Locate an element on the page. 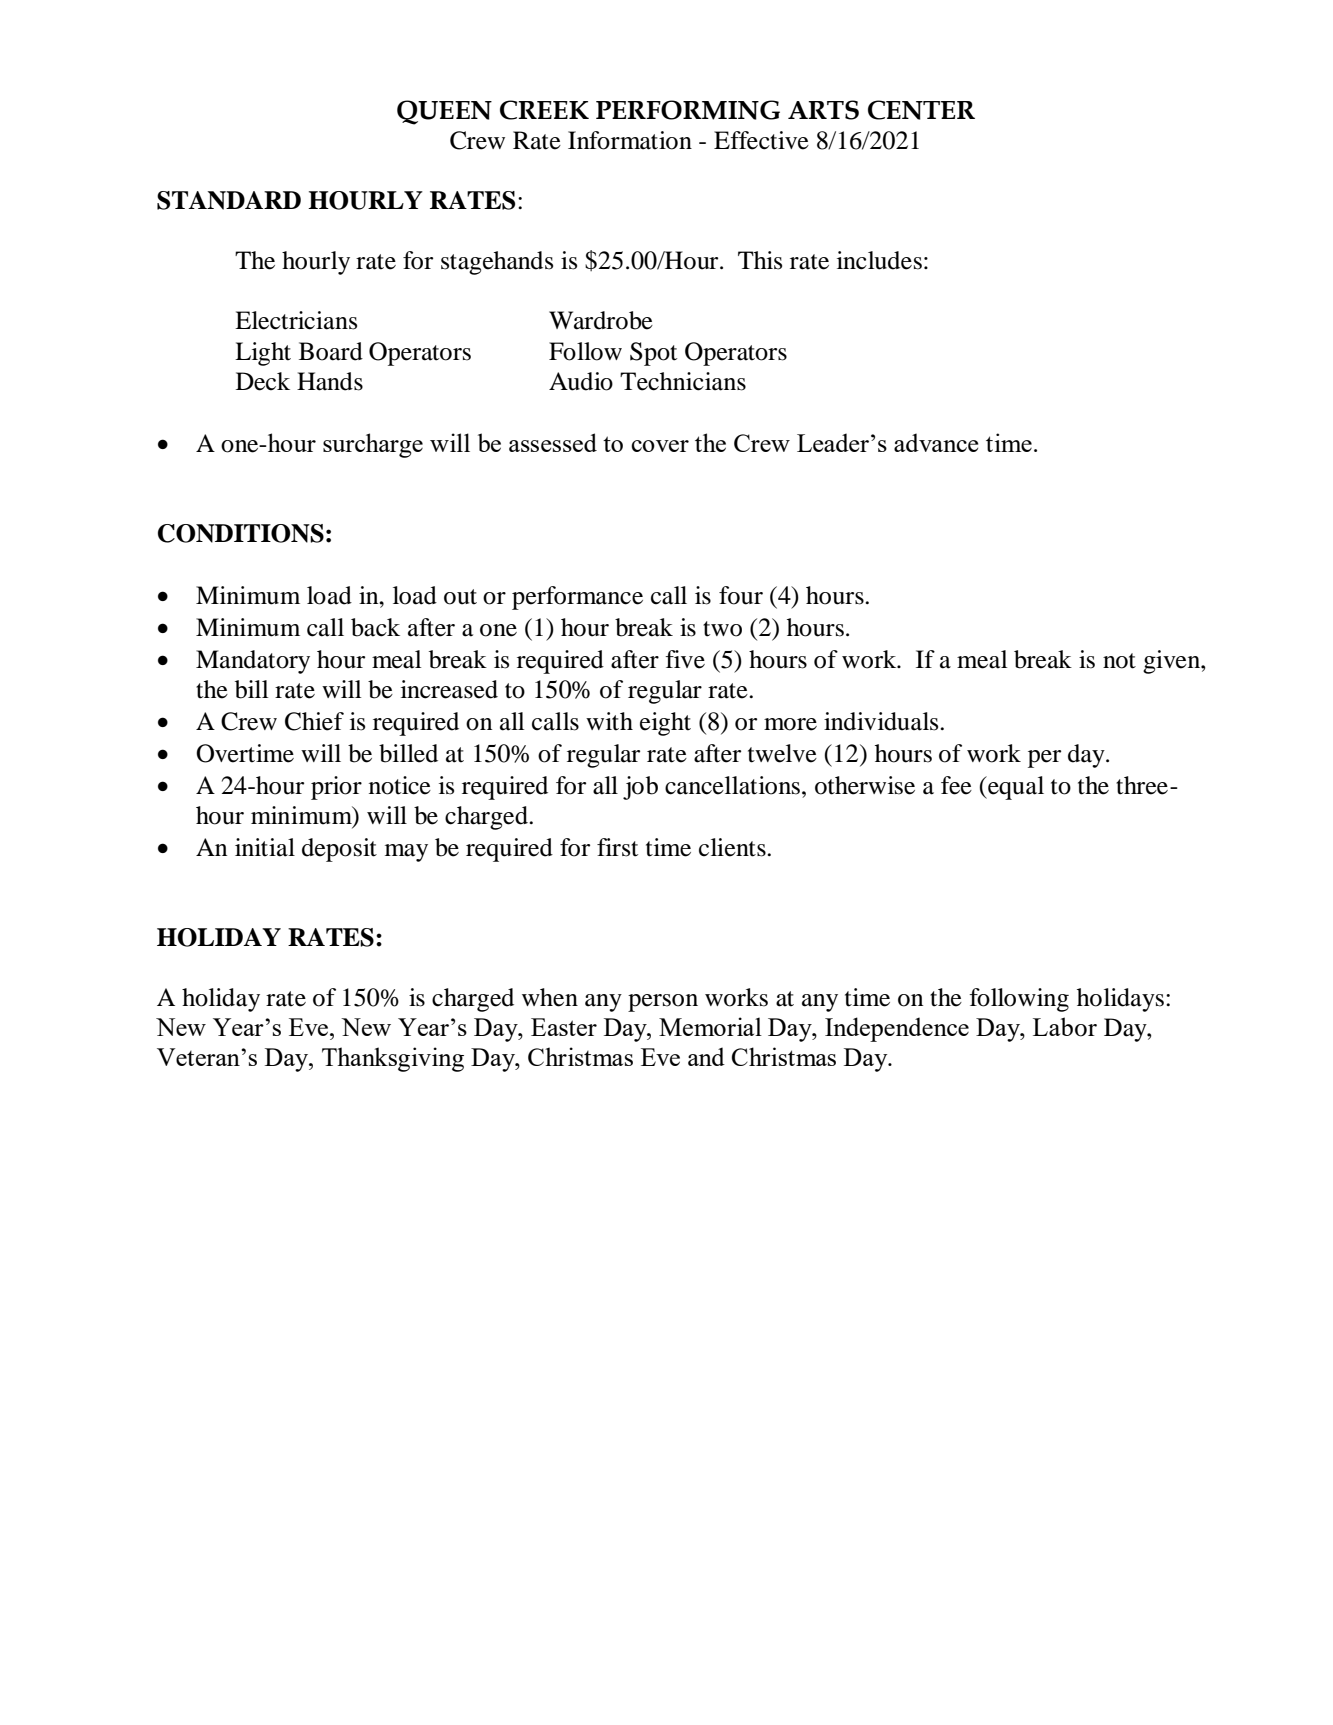 The width and height of the document is (1333, 1725). Thanksgiving is located at coordinates (393, 1059).
